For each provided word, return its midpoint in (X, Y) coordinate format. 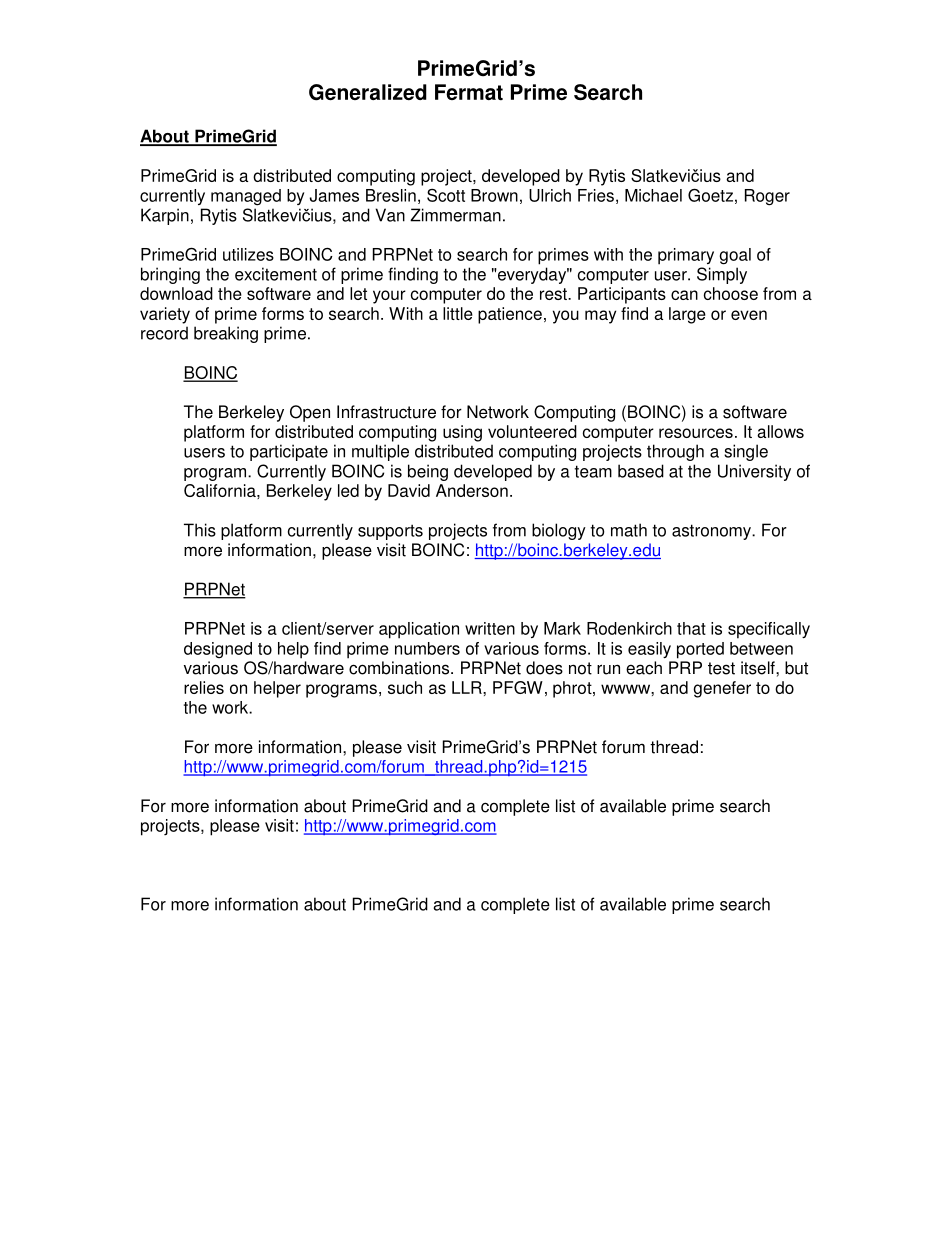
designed (218, 650)
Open (310, 413)
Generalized (368, 92)
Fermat (469, 92)
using (462, 433)
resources (696, 433)
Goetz (710, 195)
